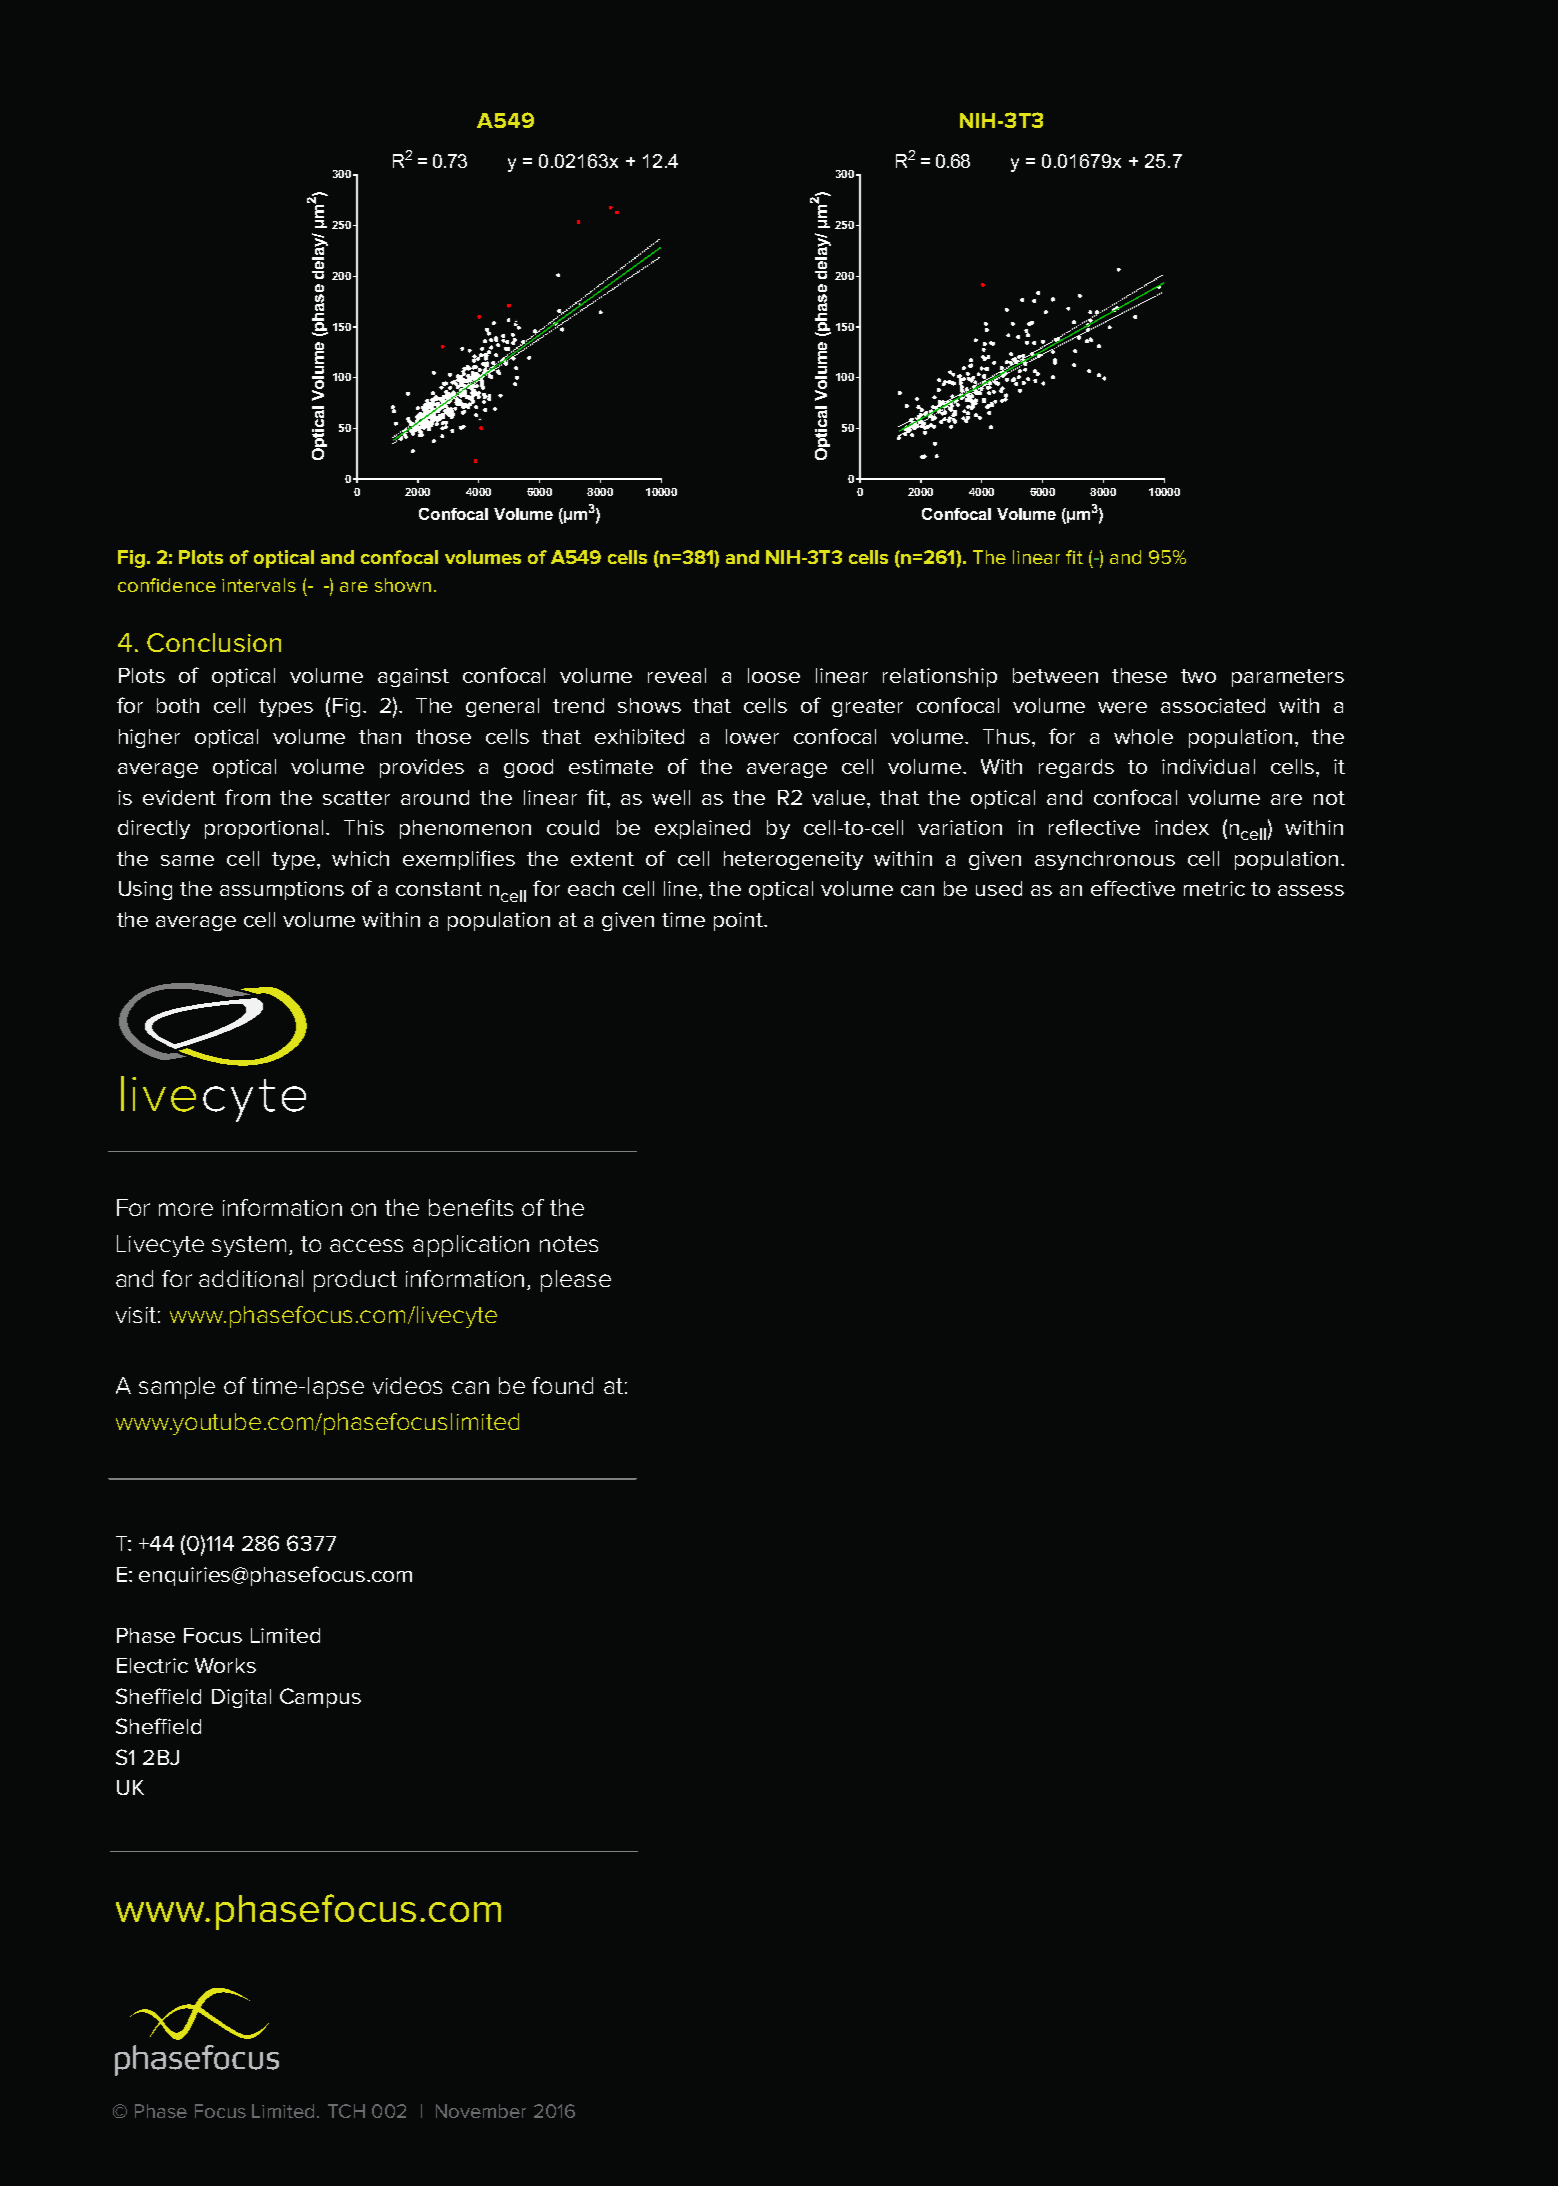 This image has height=2186, width=1558. What do you see at coordinates (562, 1385) in the image?
I see `found` at bounding box center [562, 1385].
